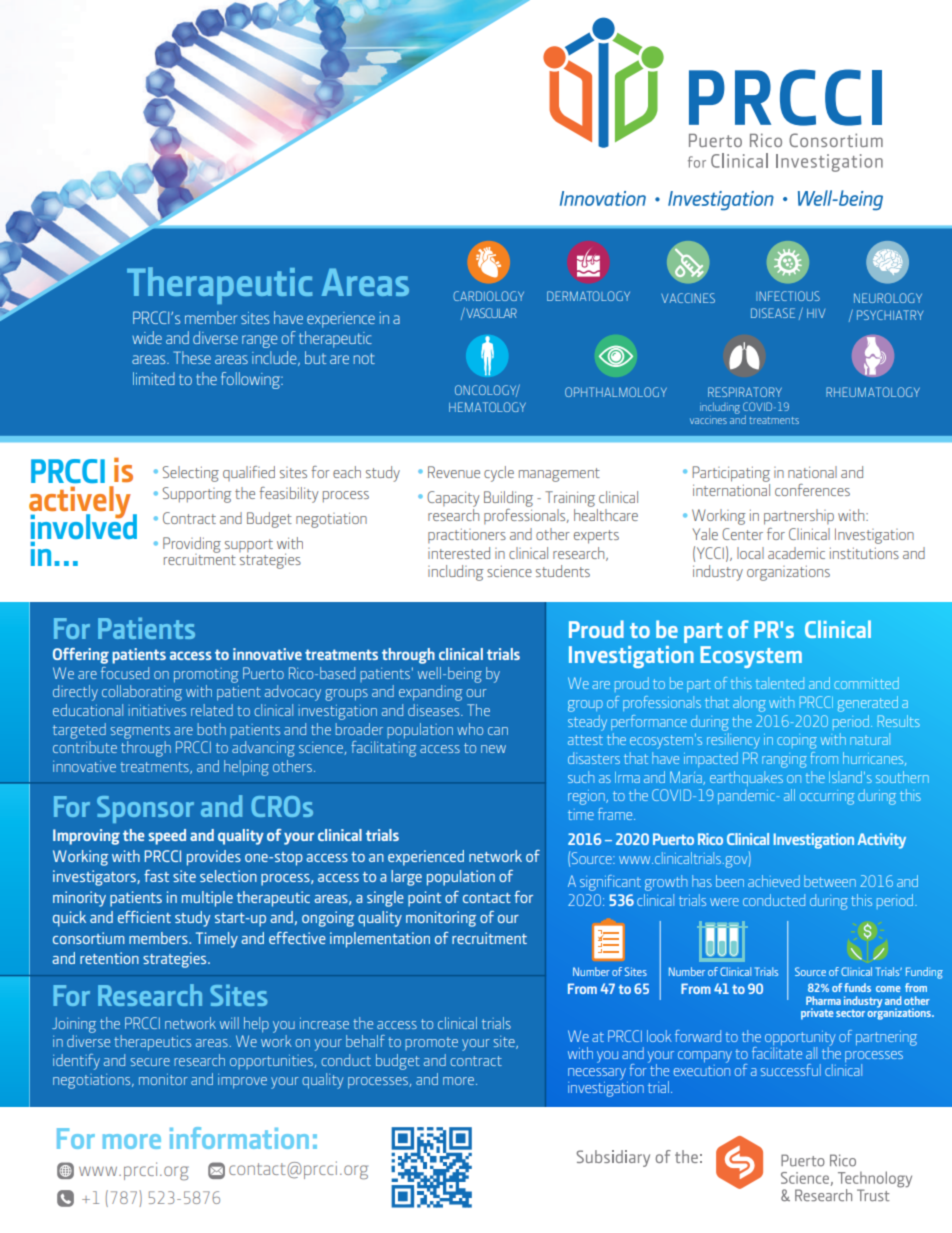  I want to click on HIV, so click(816, 313).
